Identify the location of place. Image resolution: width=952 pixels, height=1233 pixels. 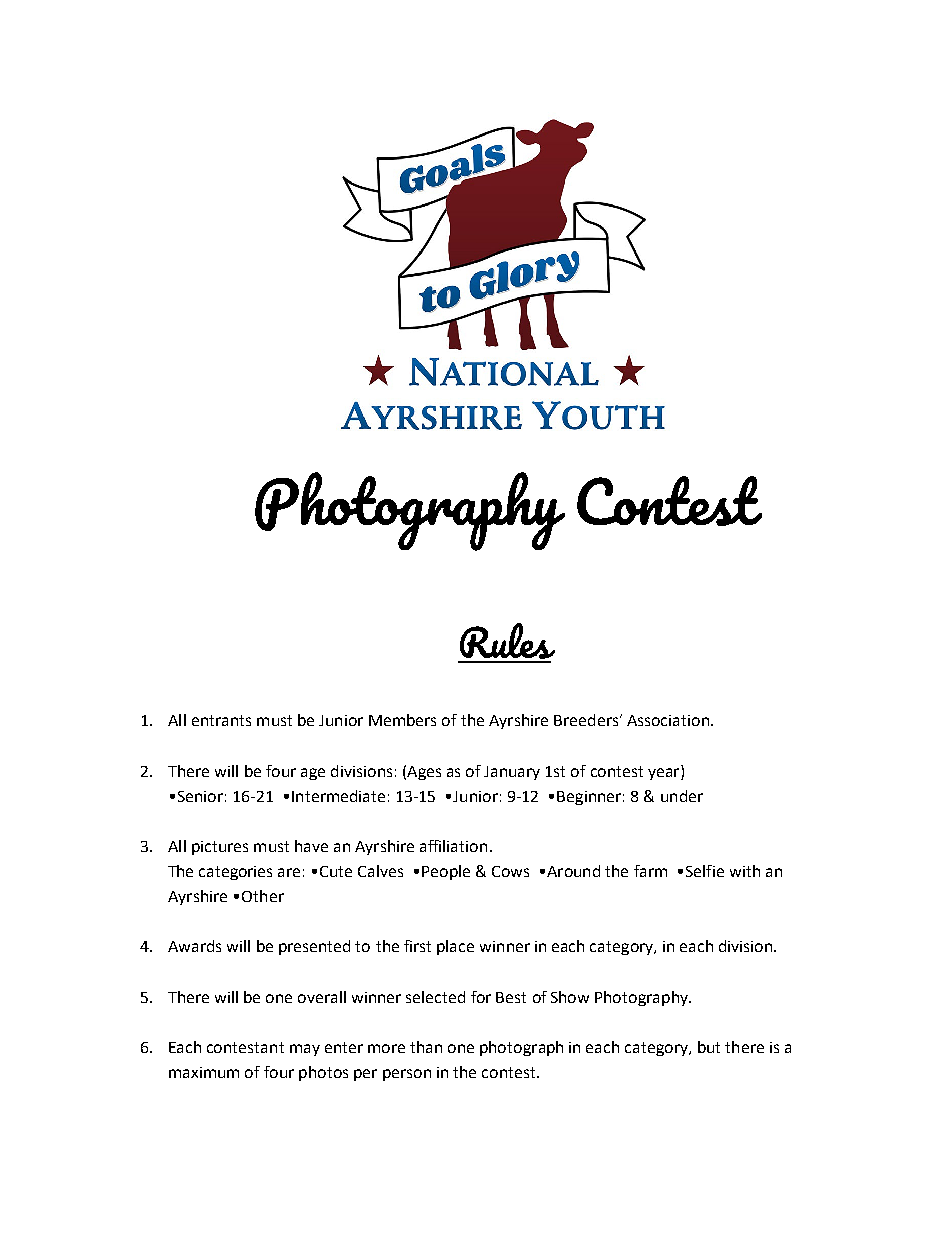
(455, 947).
